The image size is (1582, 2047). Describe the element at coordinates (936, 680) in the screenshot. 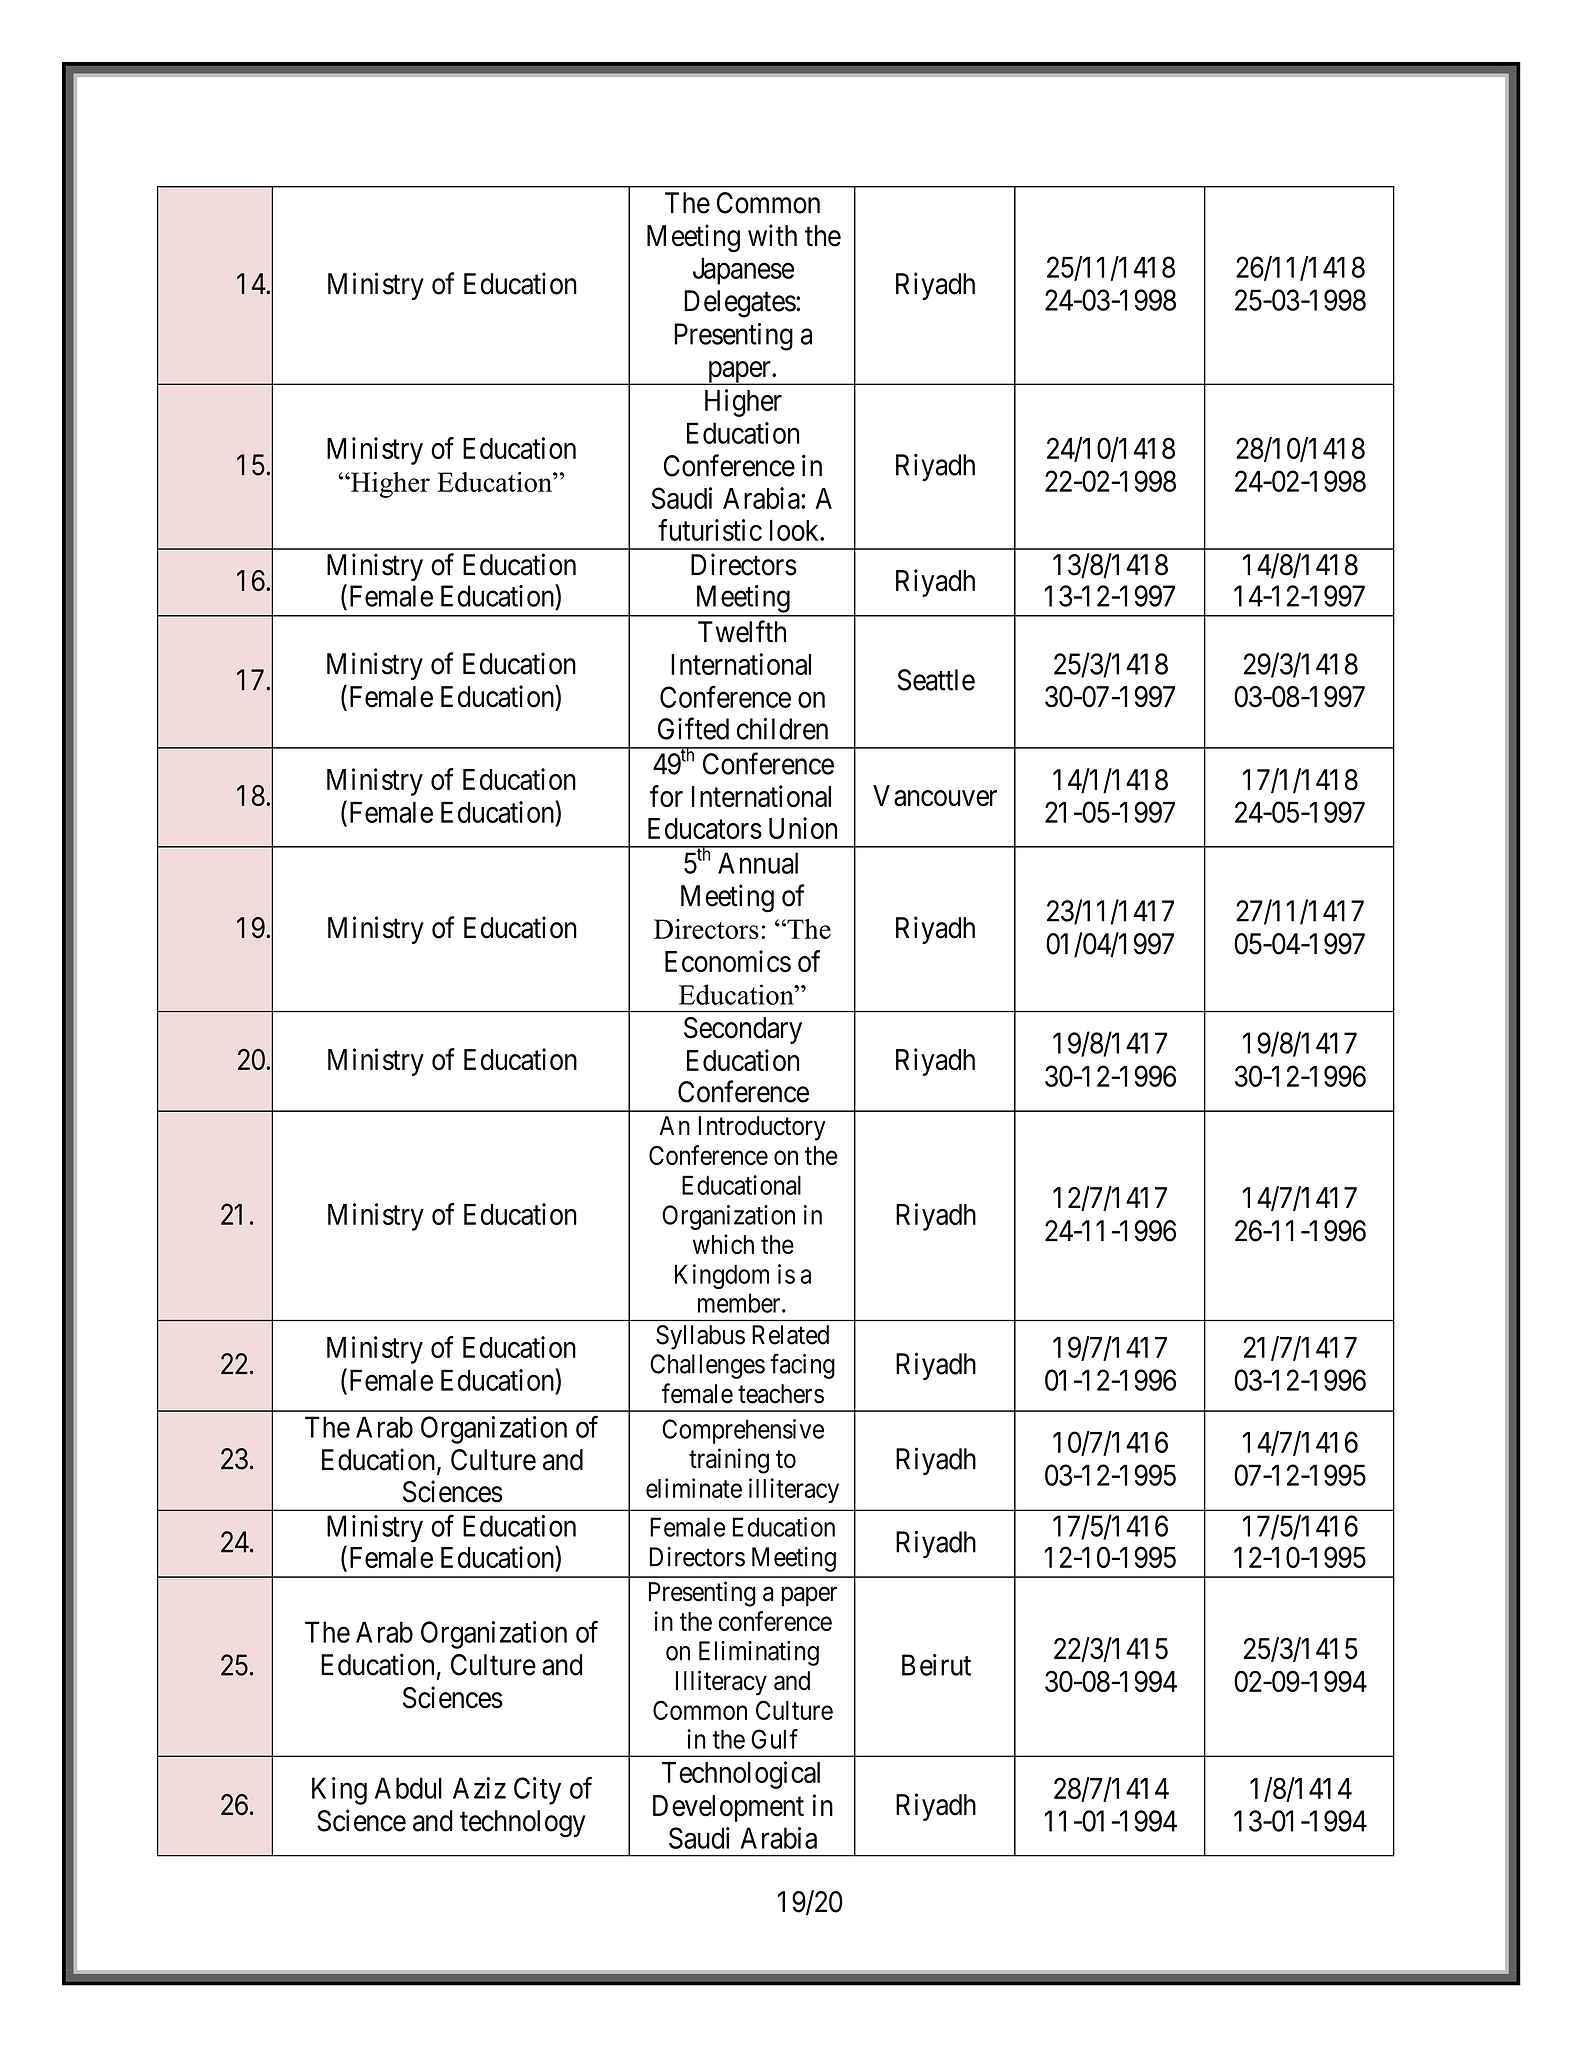

I see `Seattle` at that location.
